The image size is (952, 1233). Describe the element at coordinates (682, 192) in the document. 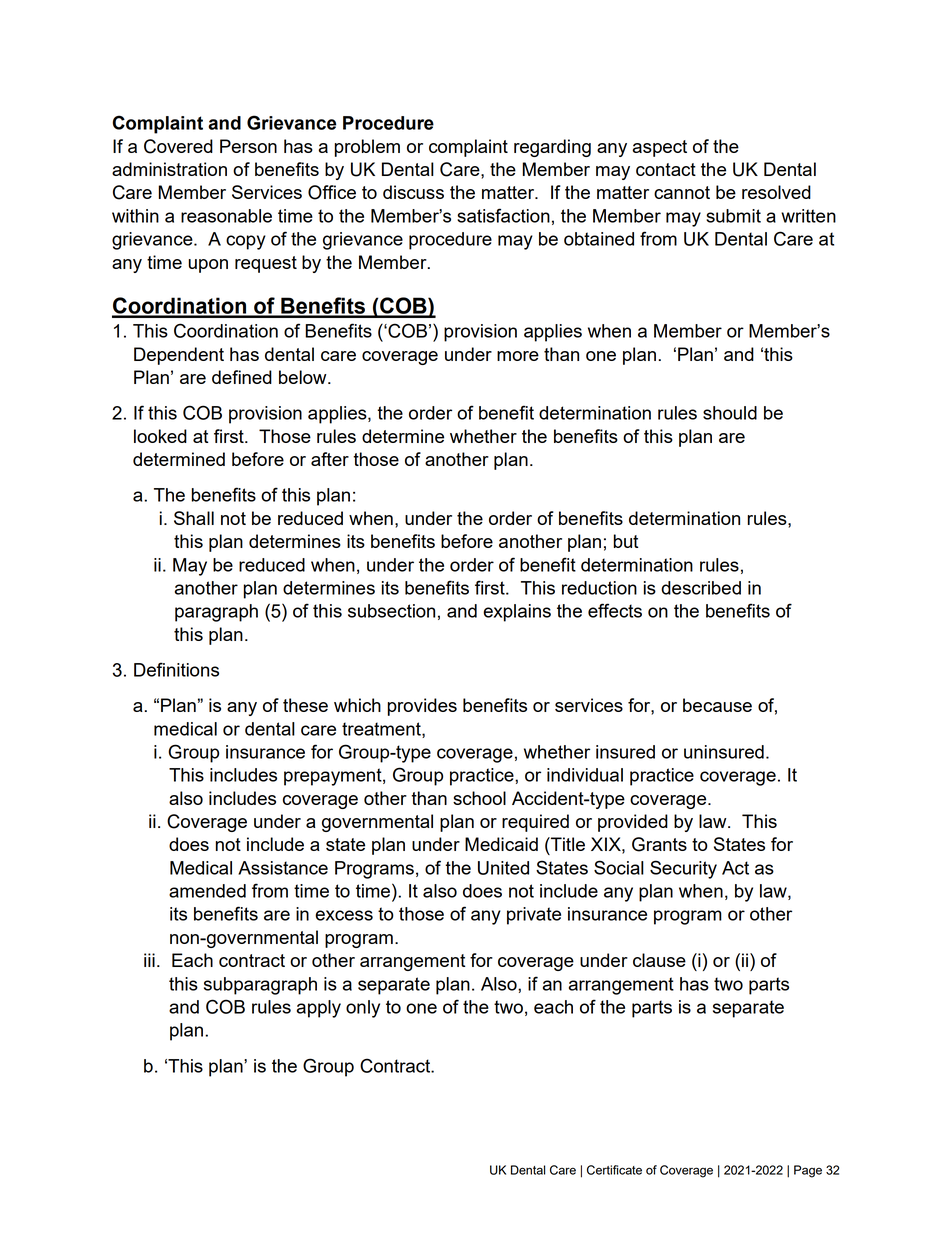

I see `cannot` at that location.
